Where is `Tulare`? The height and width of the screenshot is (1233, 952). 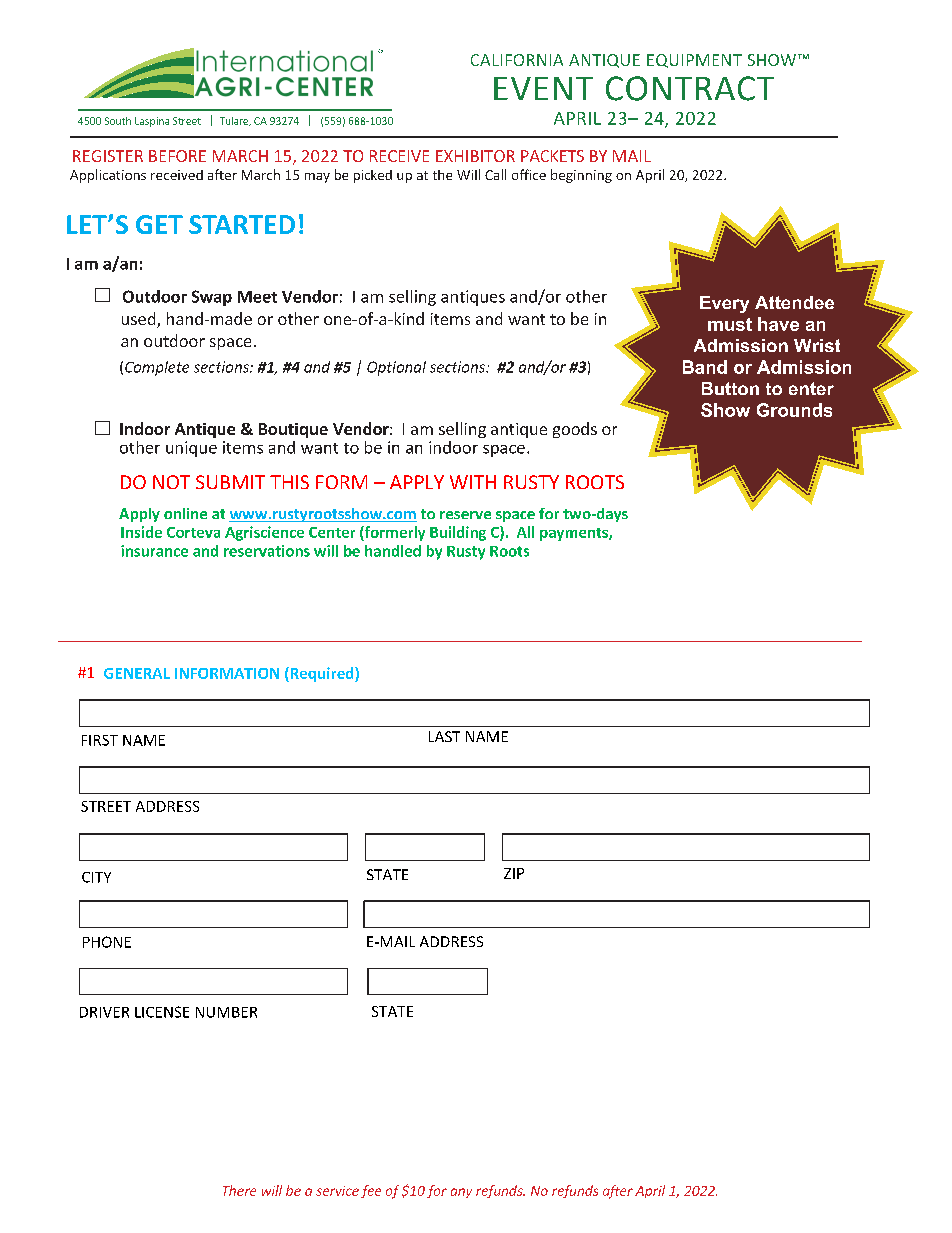
Tulare is located at coordinates (235, 121).
